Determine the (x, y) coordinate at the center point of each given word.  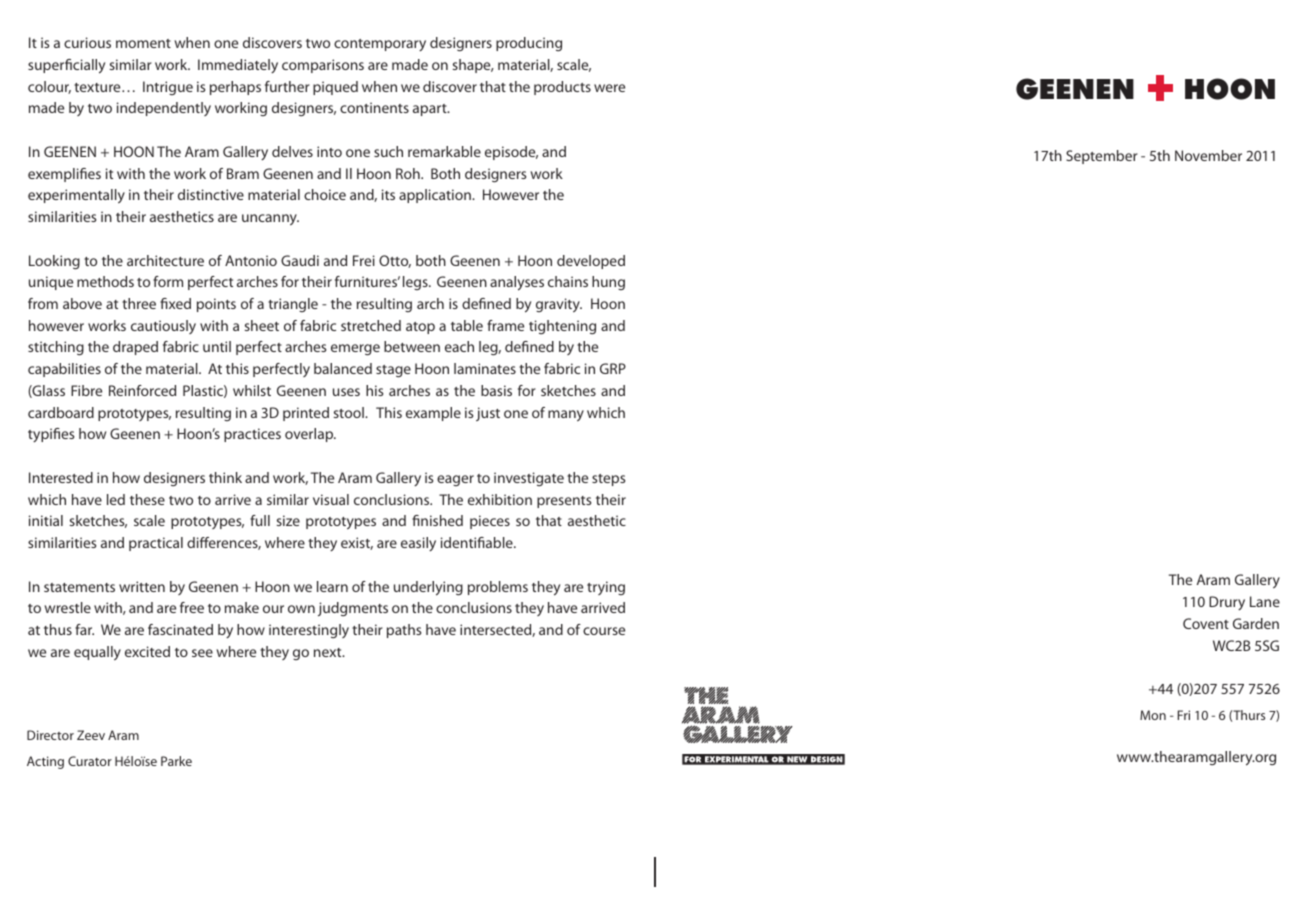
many (566, 415)
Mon (1153, 715)
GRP (613, 368)
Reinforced (142, 390)
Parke (176, 761)
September (1102, 157)
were (609, 88)
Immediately (238, 66)
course (604, 631)
